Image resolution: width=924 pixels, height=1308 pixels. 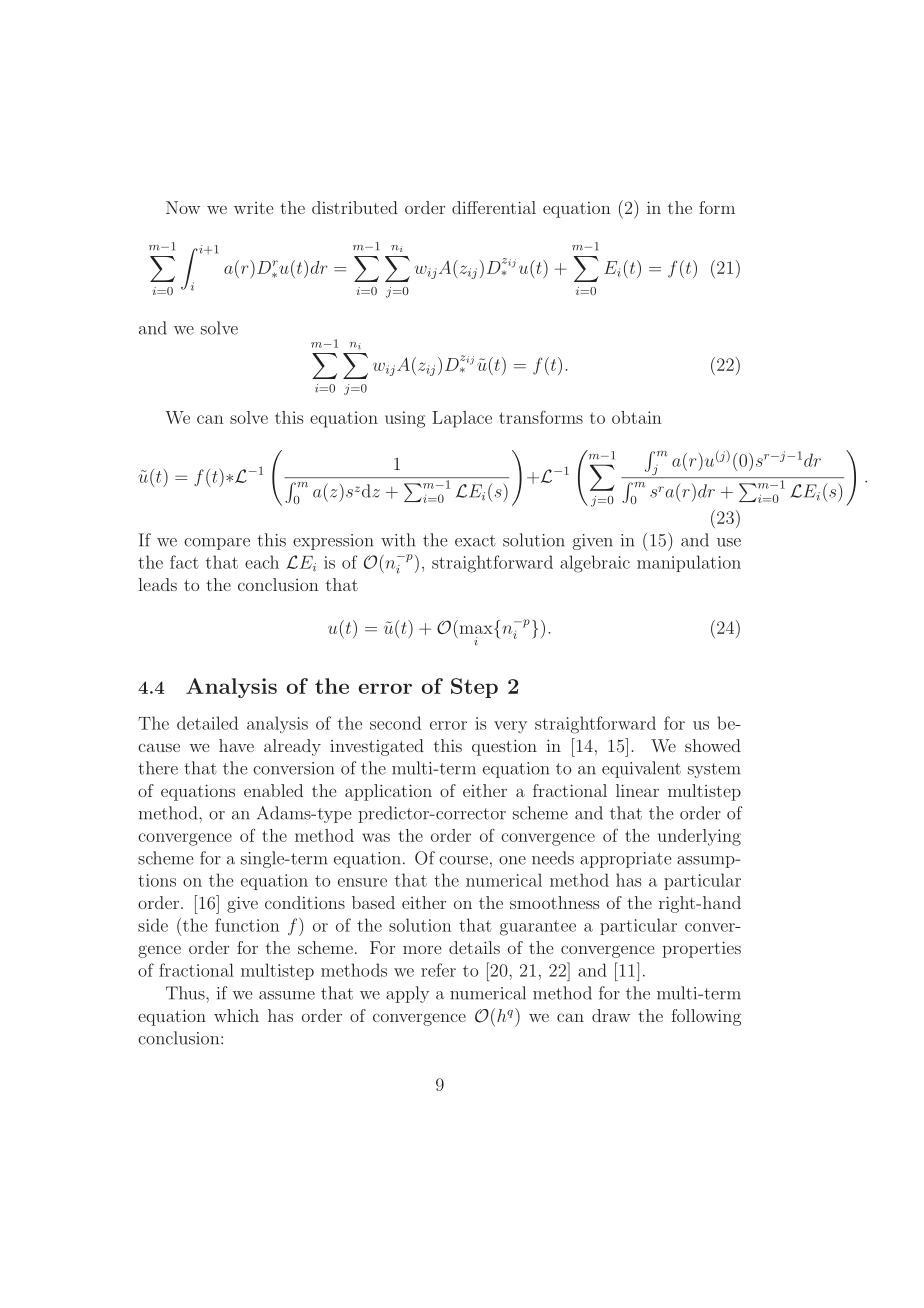 I want to click on obtain, so click(x=637, y=417).
